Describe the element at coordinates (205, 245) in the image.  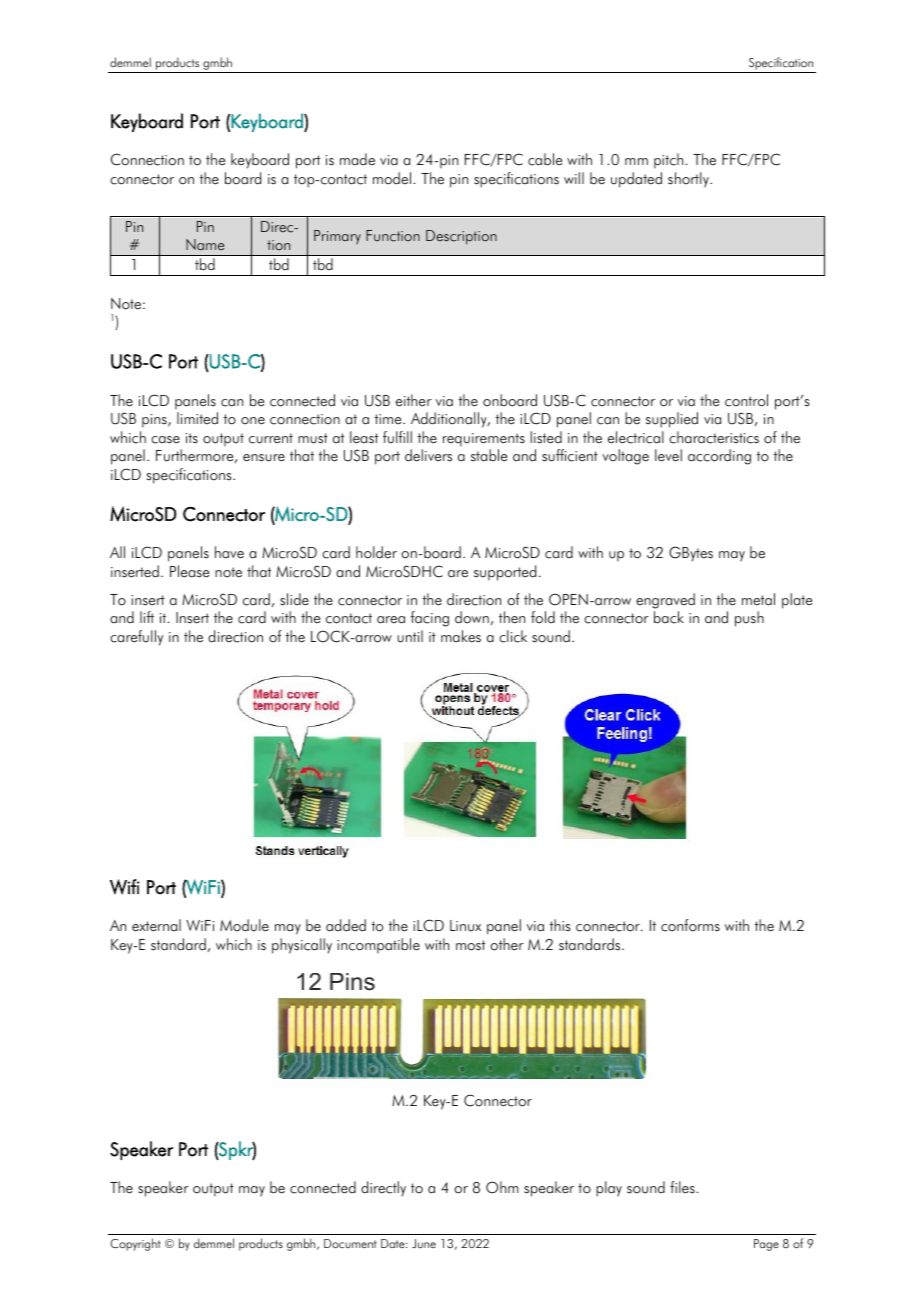
I see `Name` at that location.
